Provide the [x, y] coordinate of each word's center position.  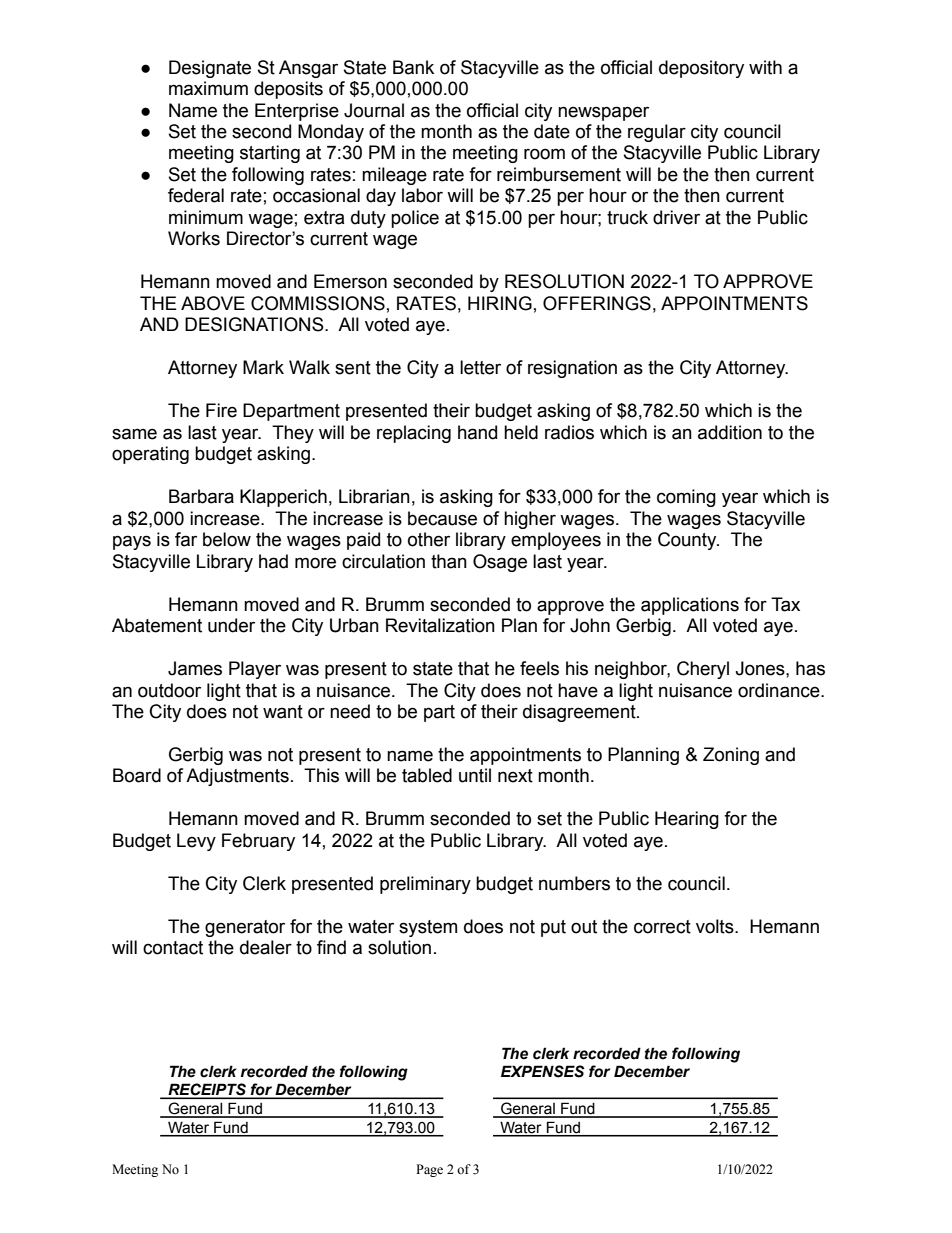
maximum [208, 88]
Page [429, 1170]
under [231, 625]
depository [701, 69]
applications [690, 606]
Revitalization [440, 625]
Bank [413, 67]
